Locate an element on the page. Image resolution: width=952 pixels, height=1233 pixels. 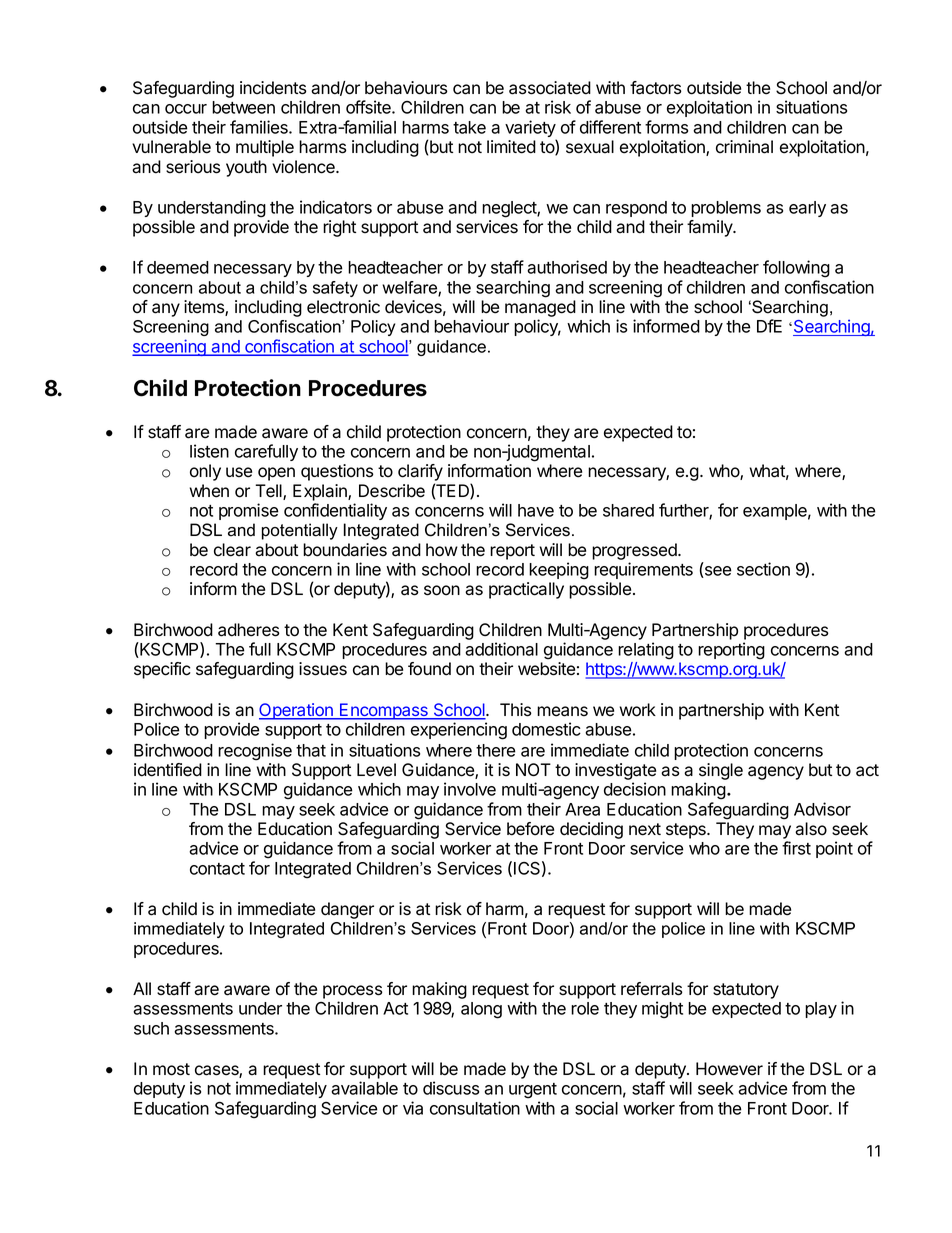
adheres is located at coordinates (249, 630).
